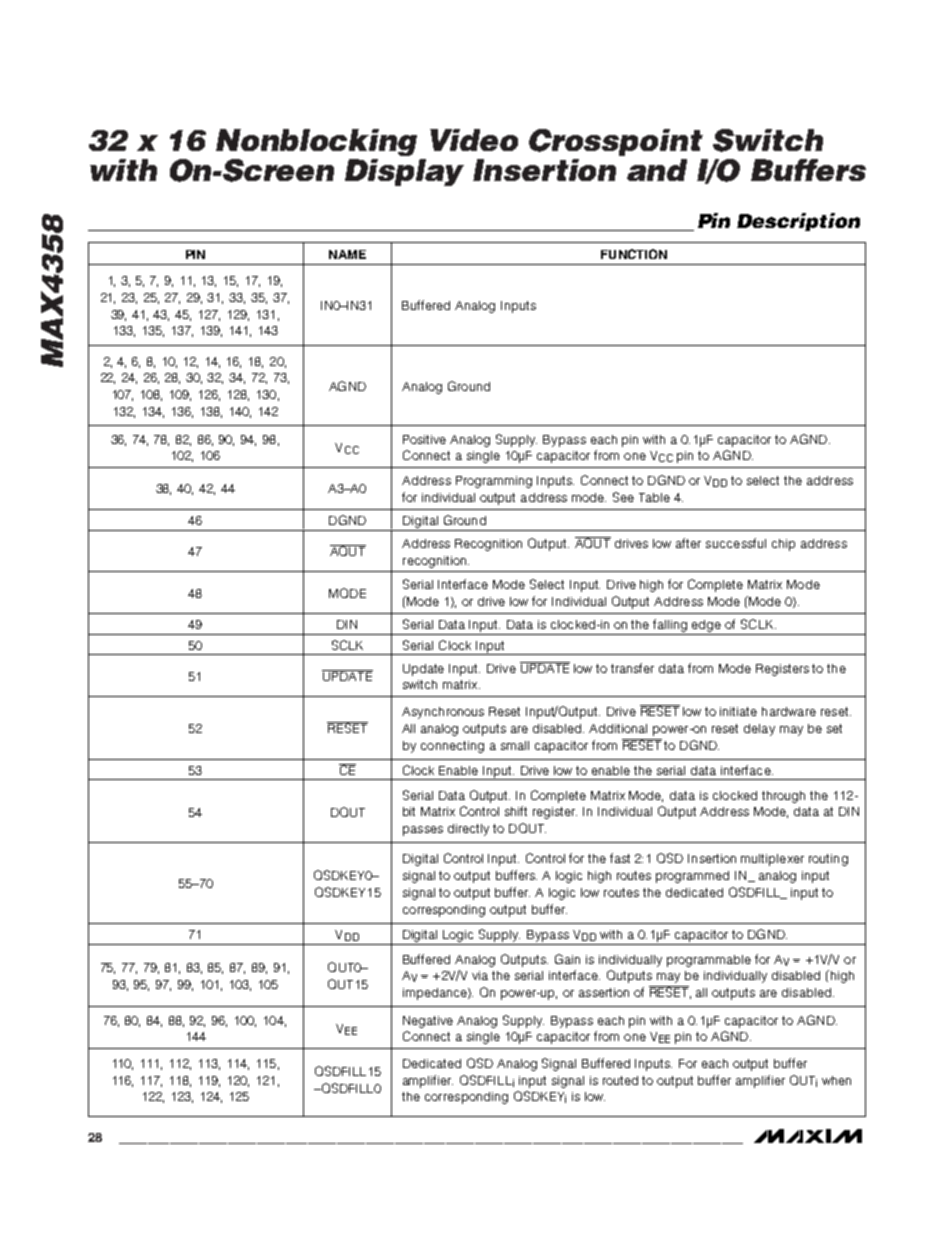 Image resolution: width=952 pixels, height=1233 pixels. I want to click on transfer, so click(632, 668).
